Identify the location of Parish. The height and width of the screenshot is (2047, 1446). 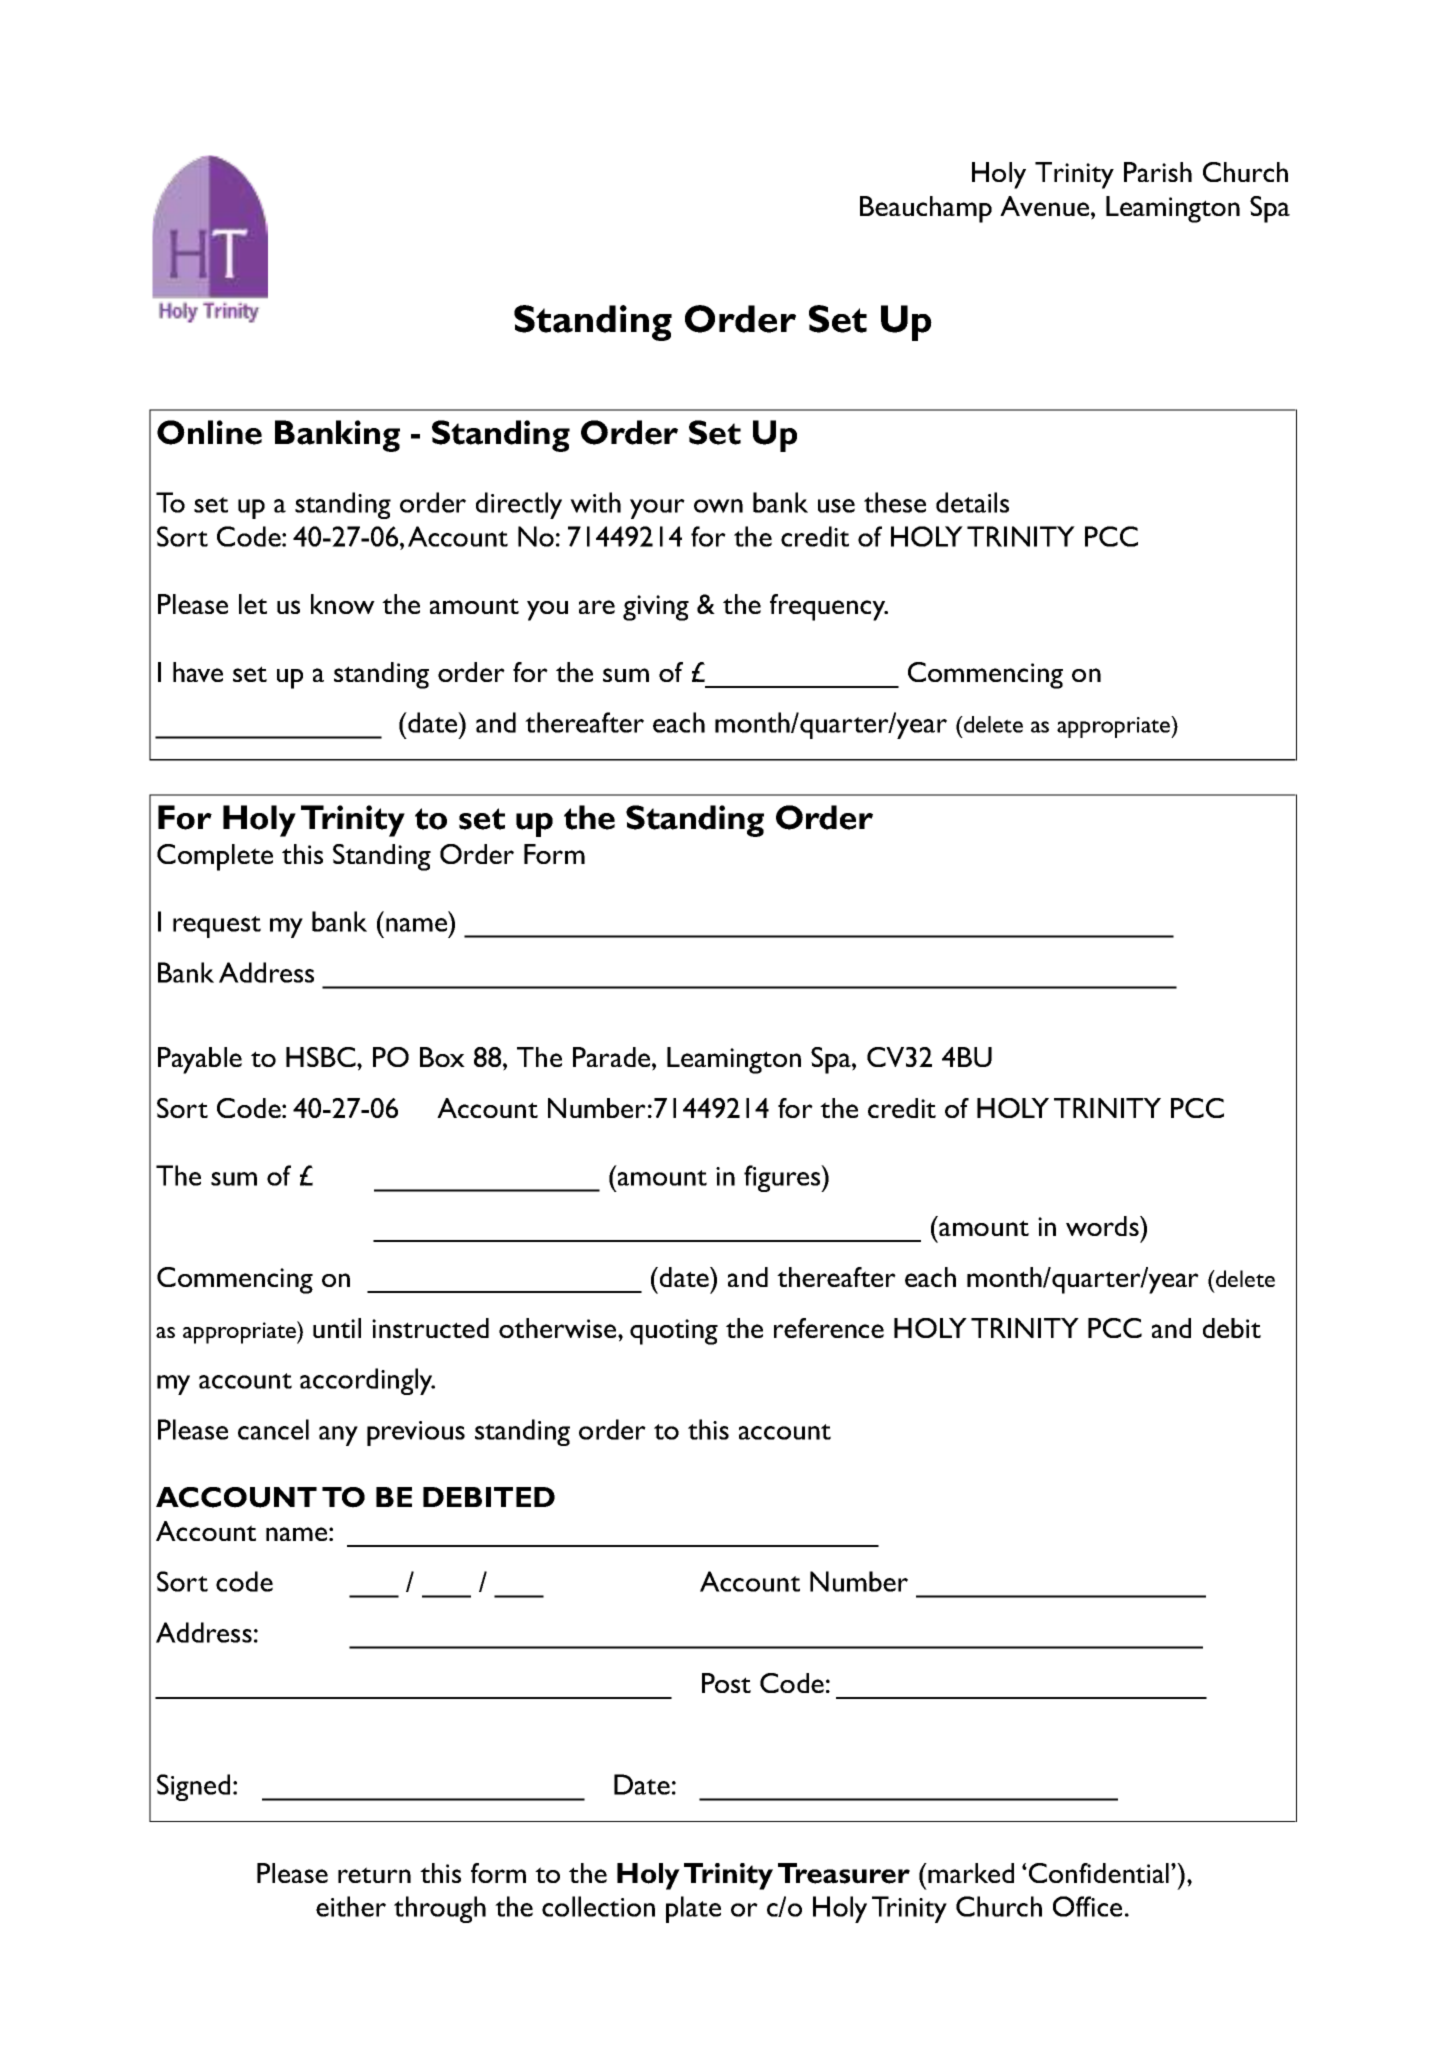
(1158, 172).
